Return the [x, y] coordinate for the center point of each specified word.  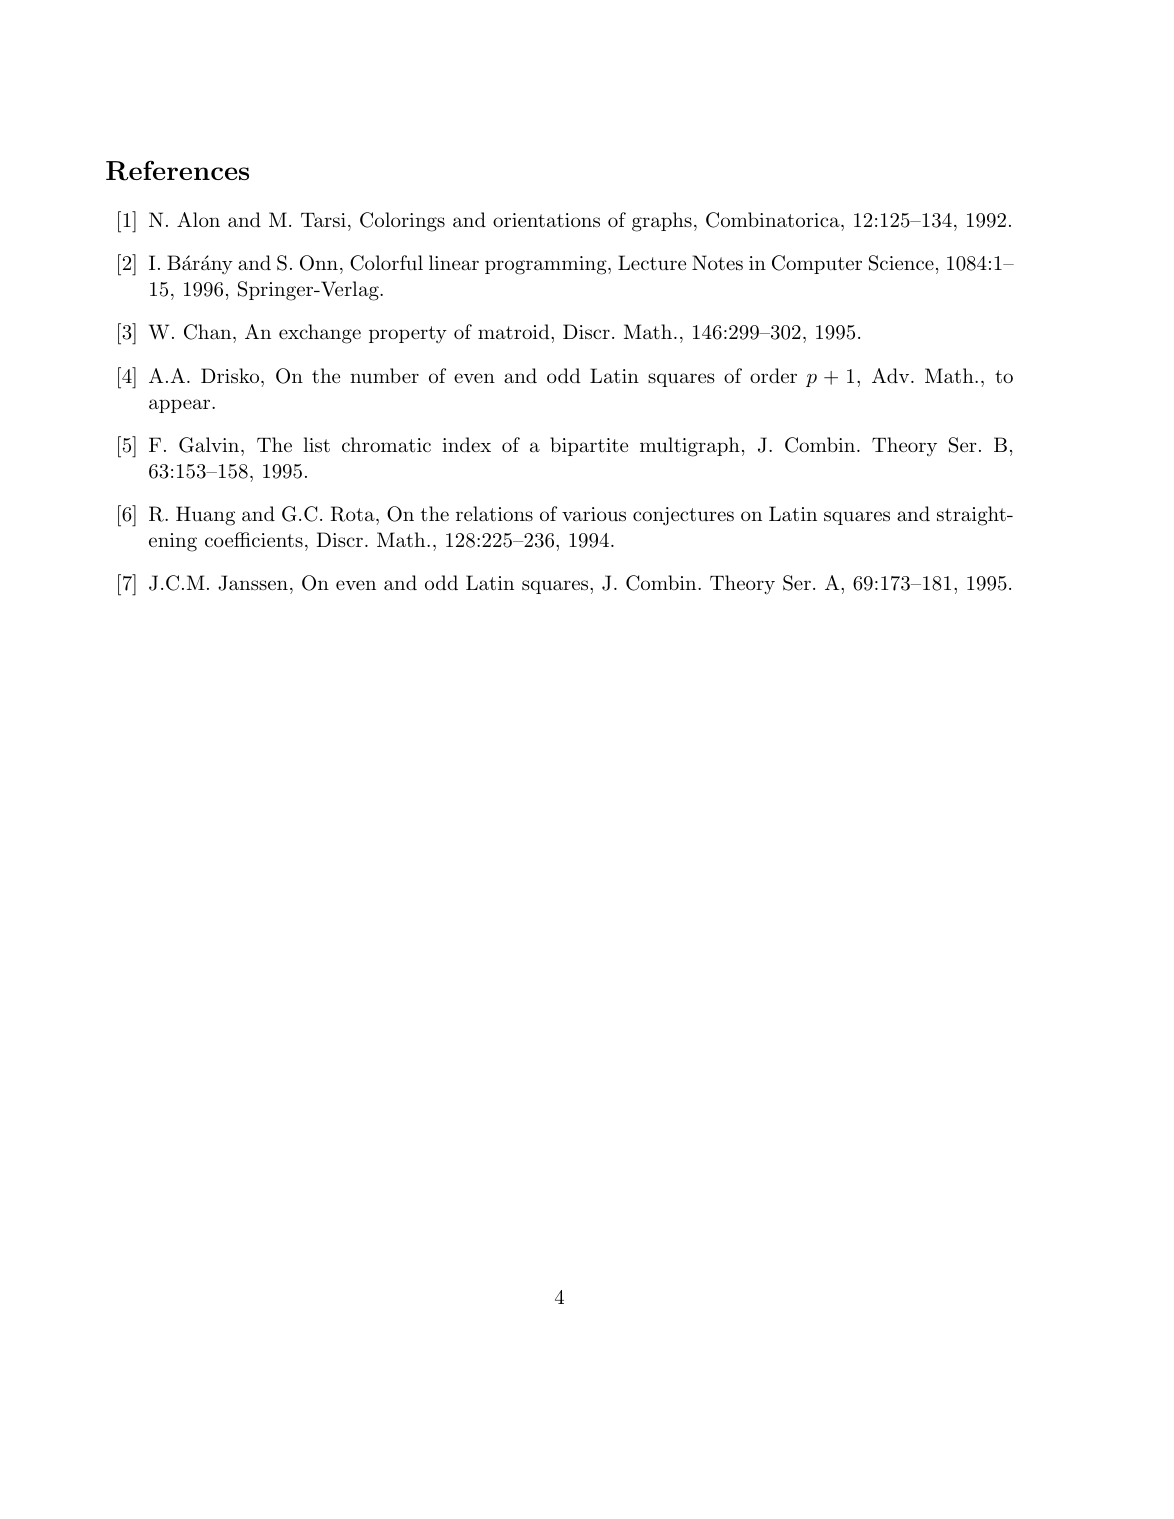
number [384, 375]
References [177, 170]
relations [494, 514]
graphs [662, 222]
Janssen [253, 583]
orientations [546, 220]
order [773, 375]
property [408, 335]
